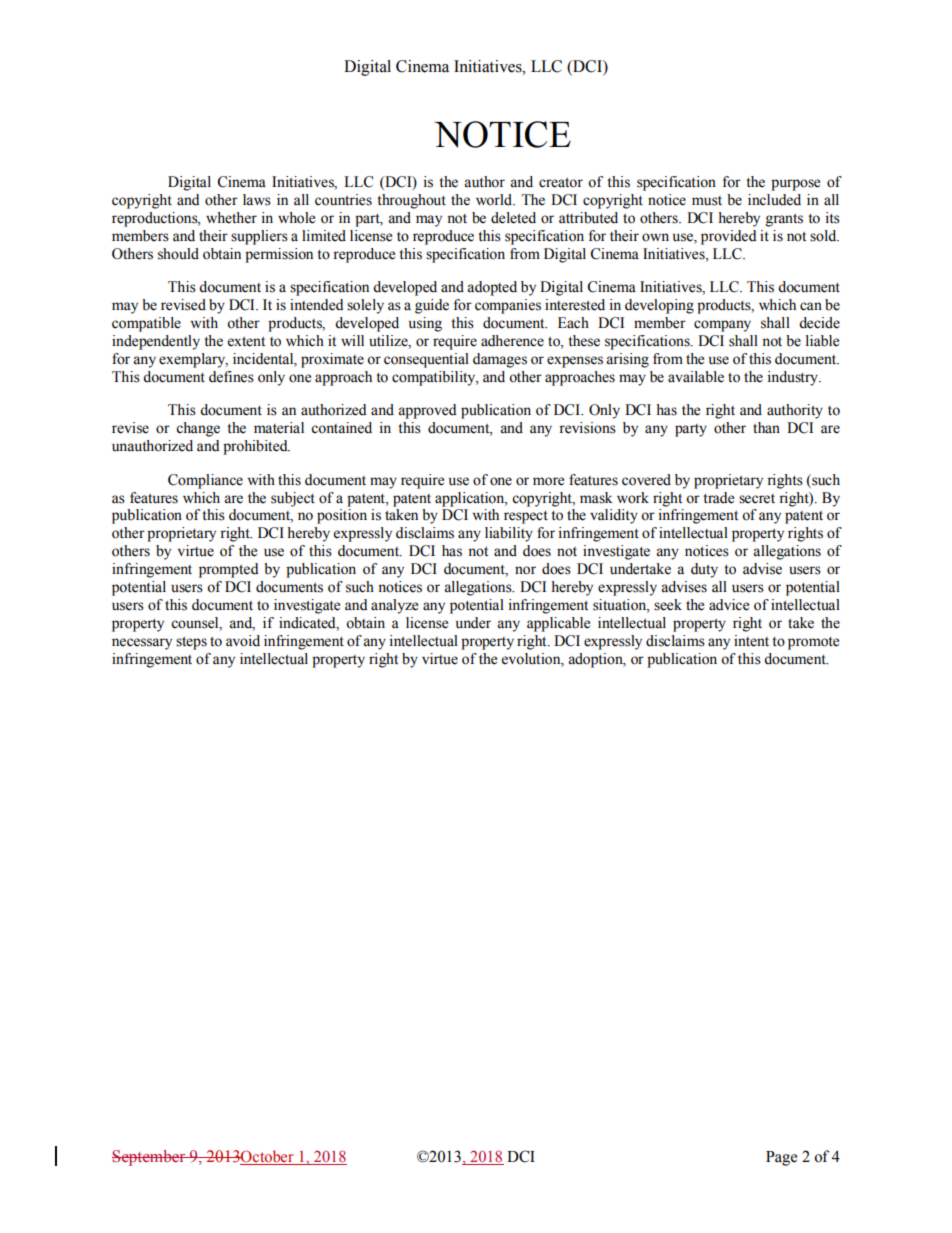  Describe the element at coordinates (751, 641) in the image. I see `intent` at that location.
